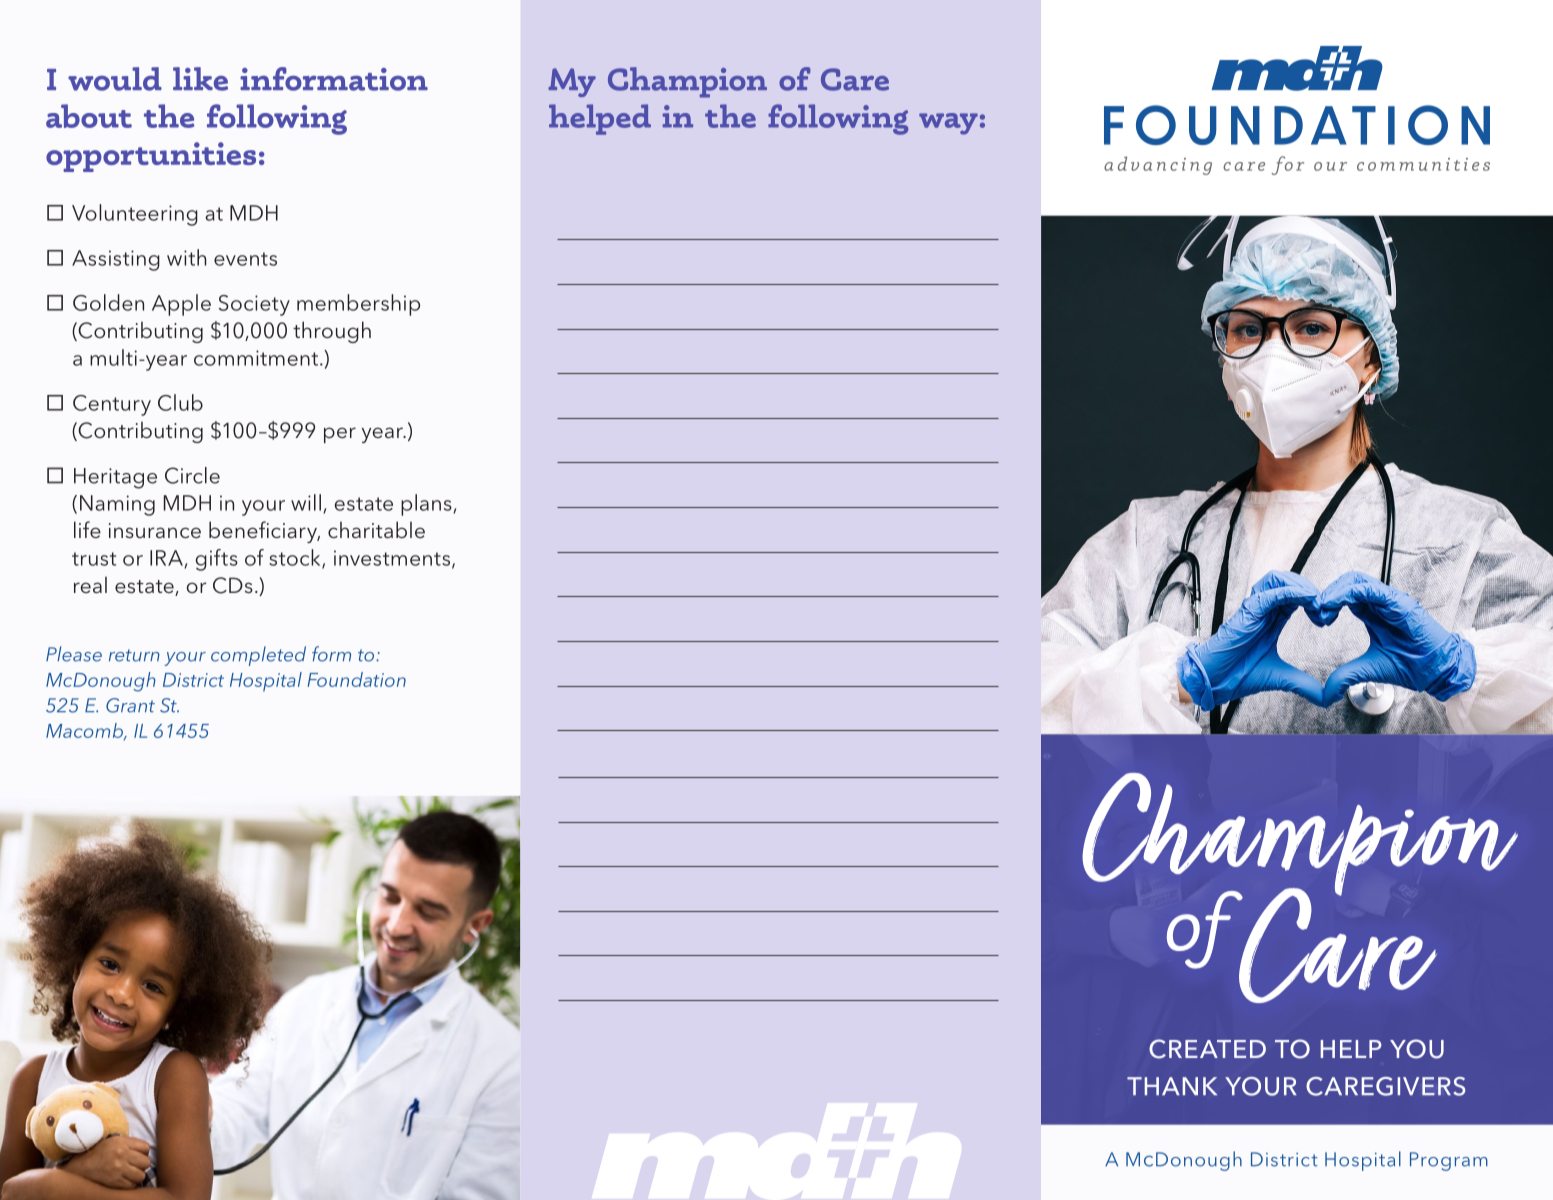 This page has width=1553, height=1200. I want to click on way, so click(948, 124).
